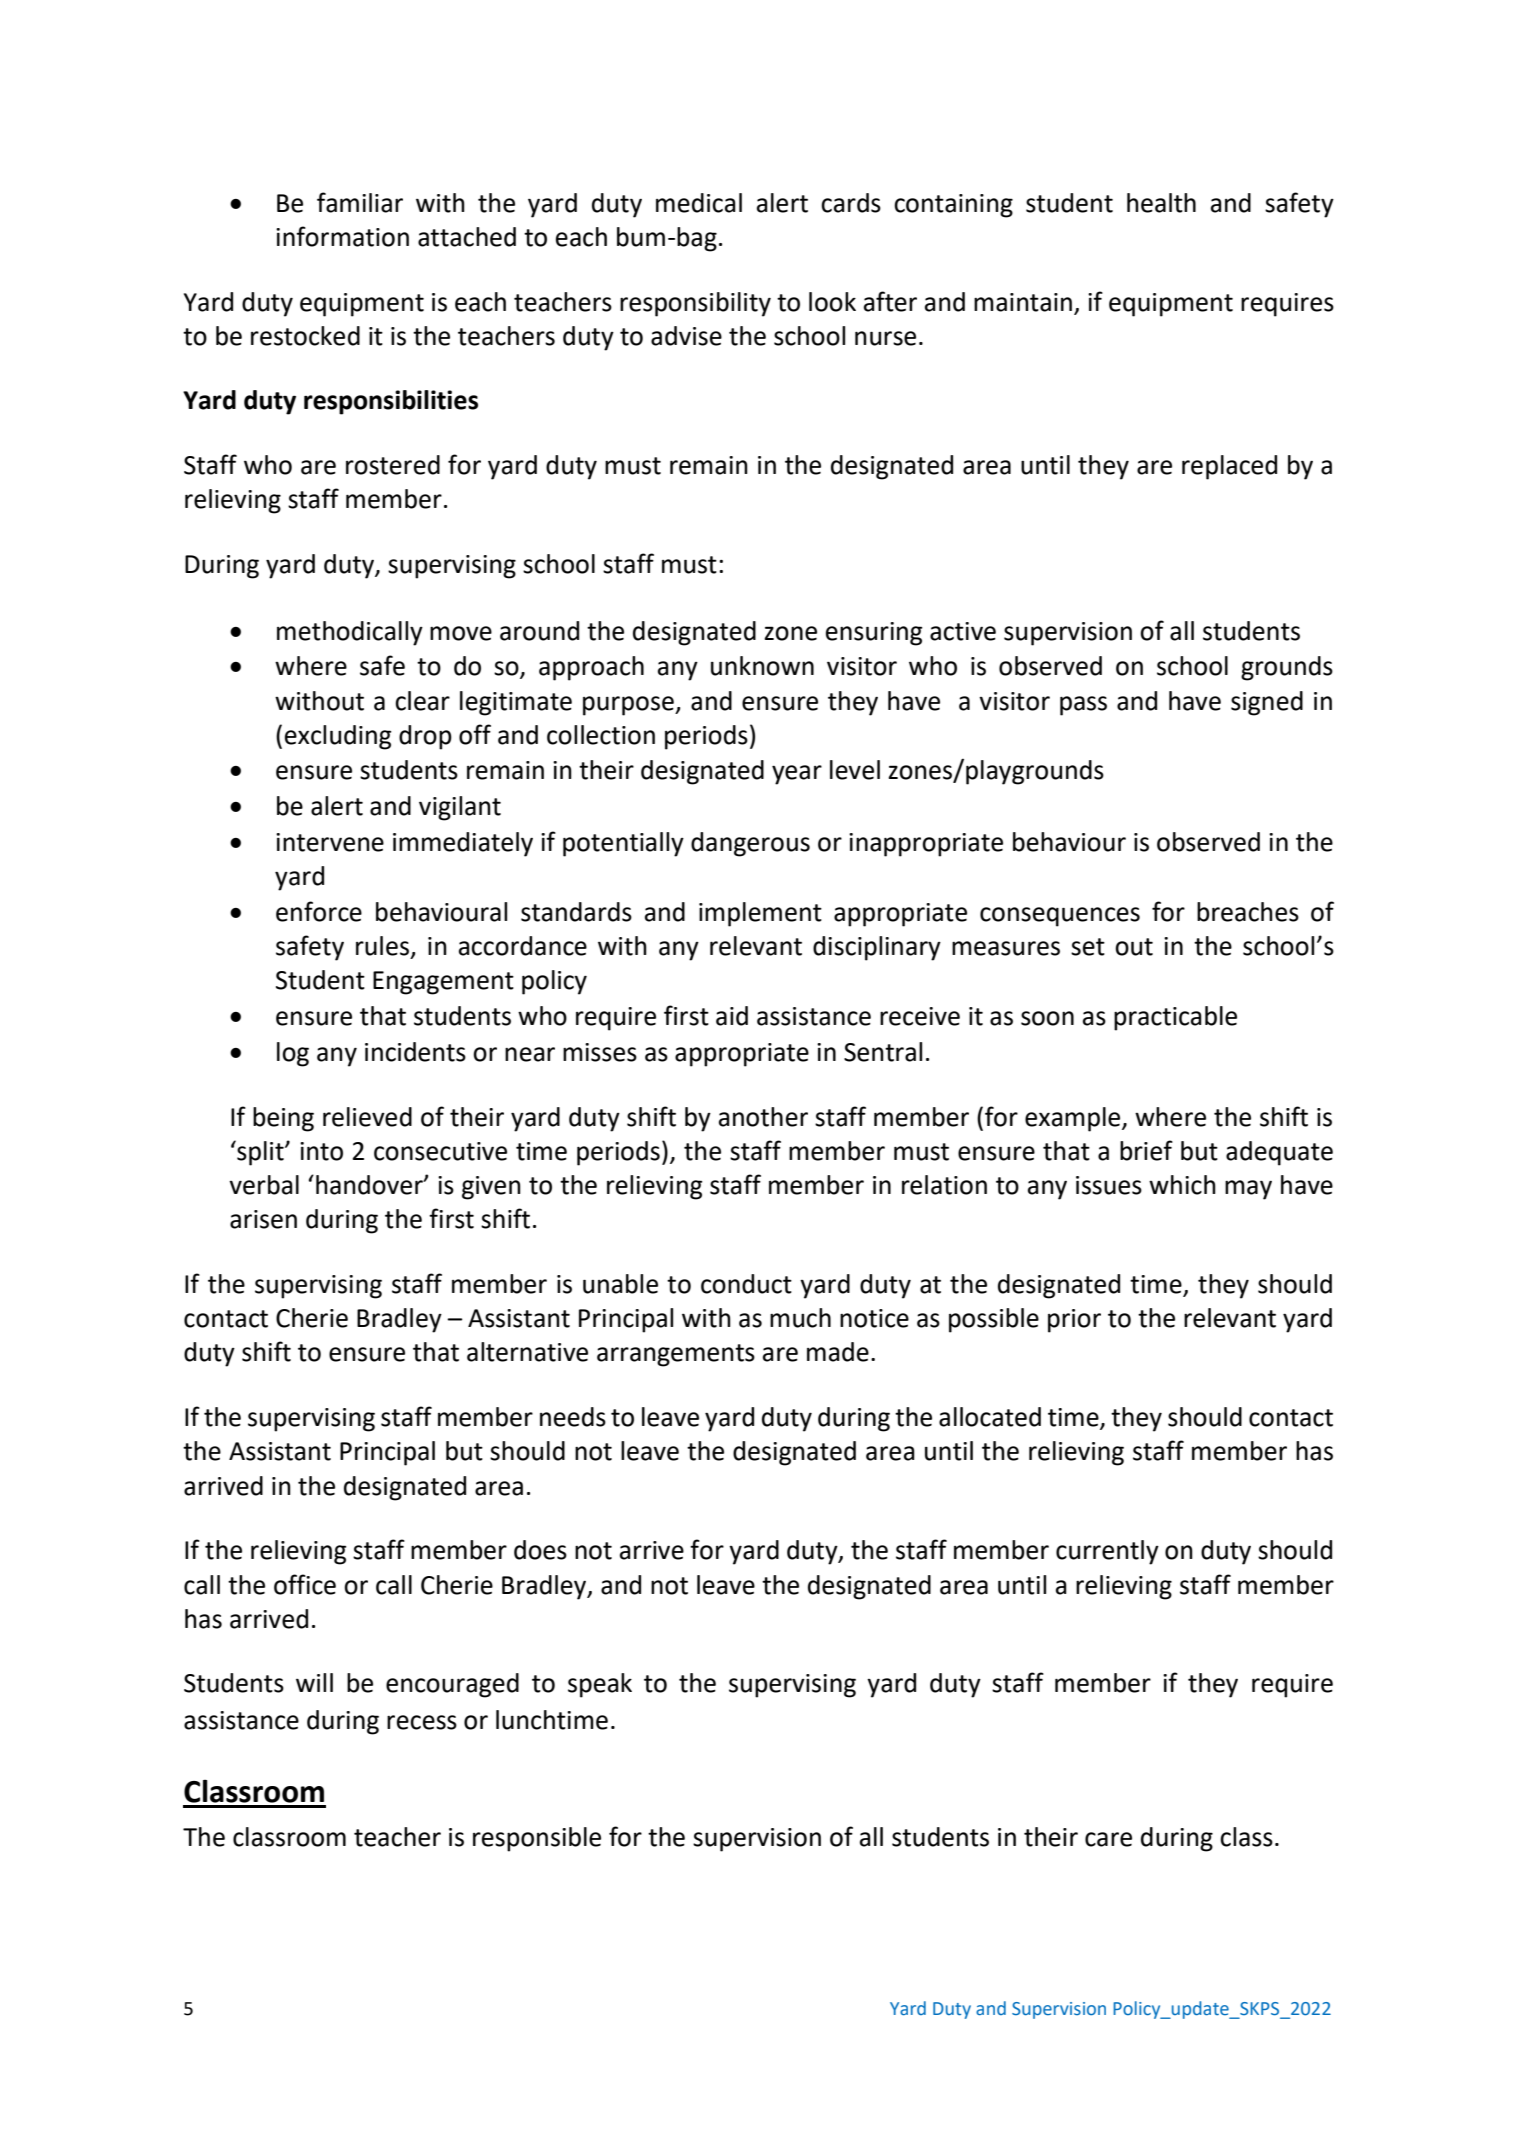  What do you see at coordinates (832, 302) in the screenshot?
I see `look` at bounding box center [832, 302].
